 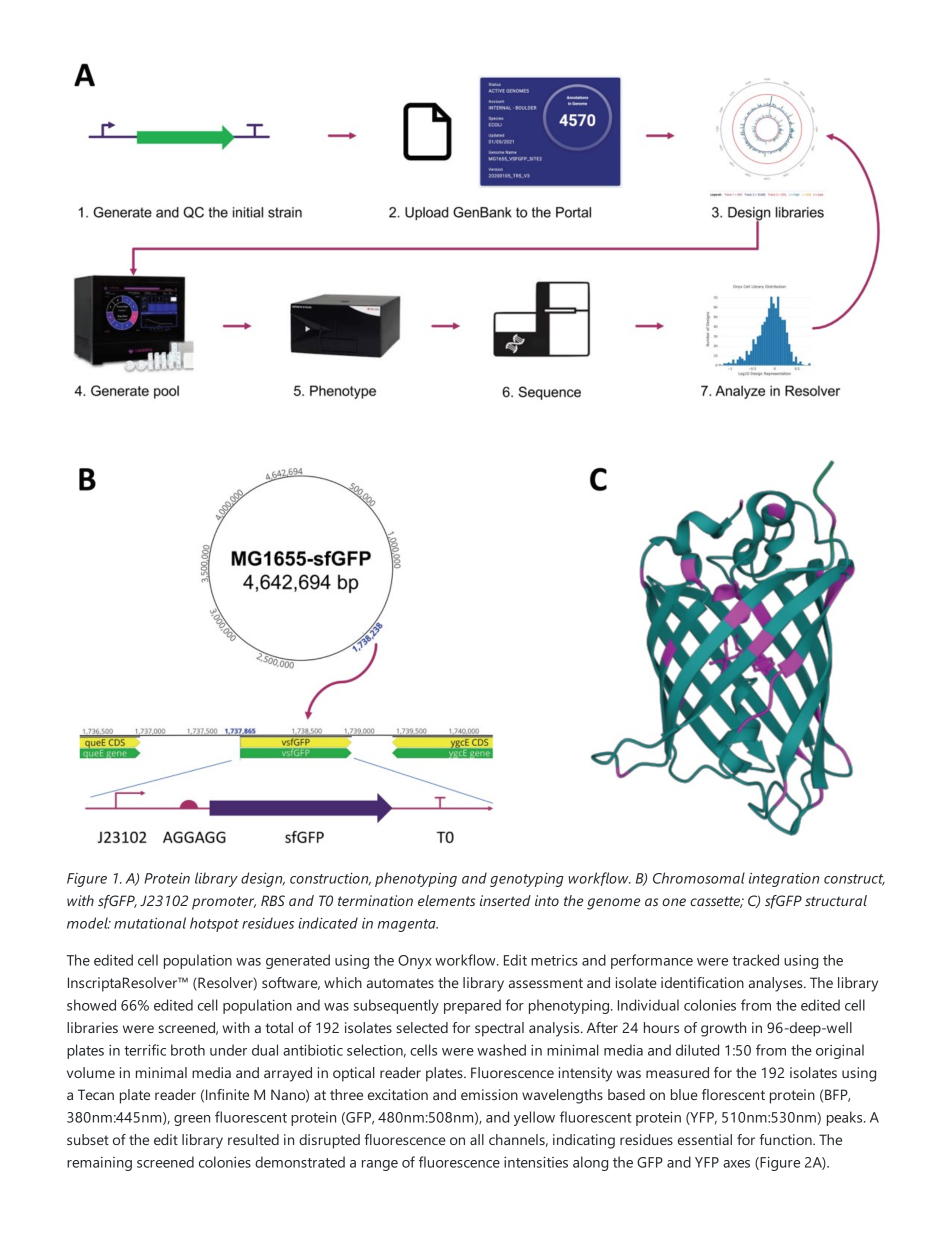 What do you see at coordinates (263, 879) in the screenshot?
I see `design` at bounding box center [263, 879].
